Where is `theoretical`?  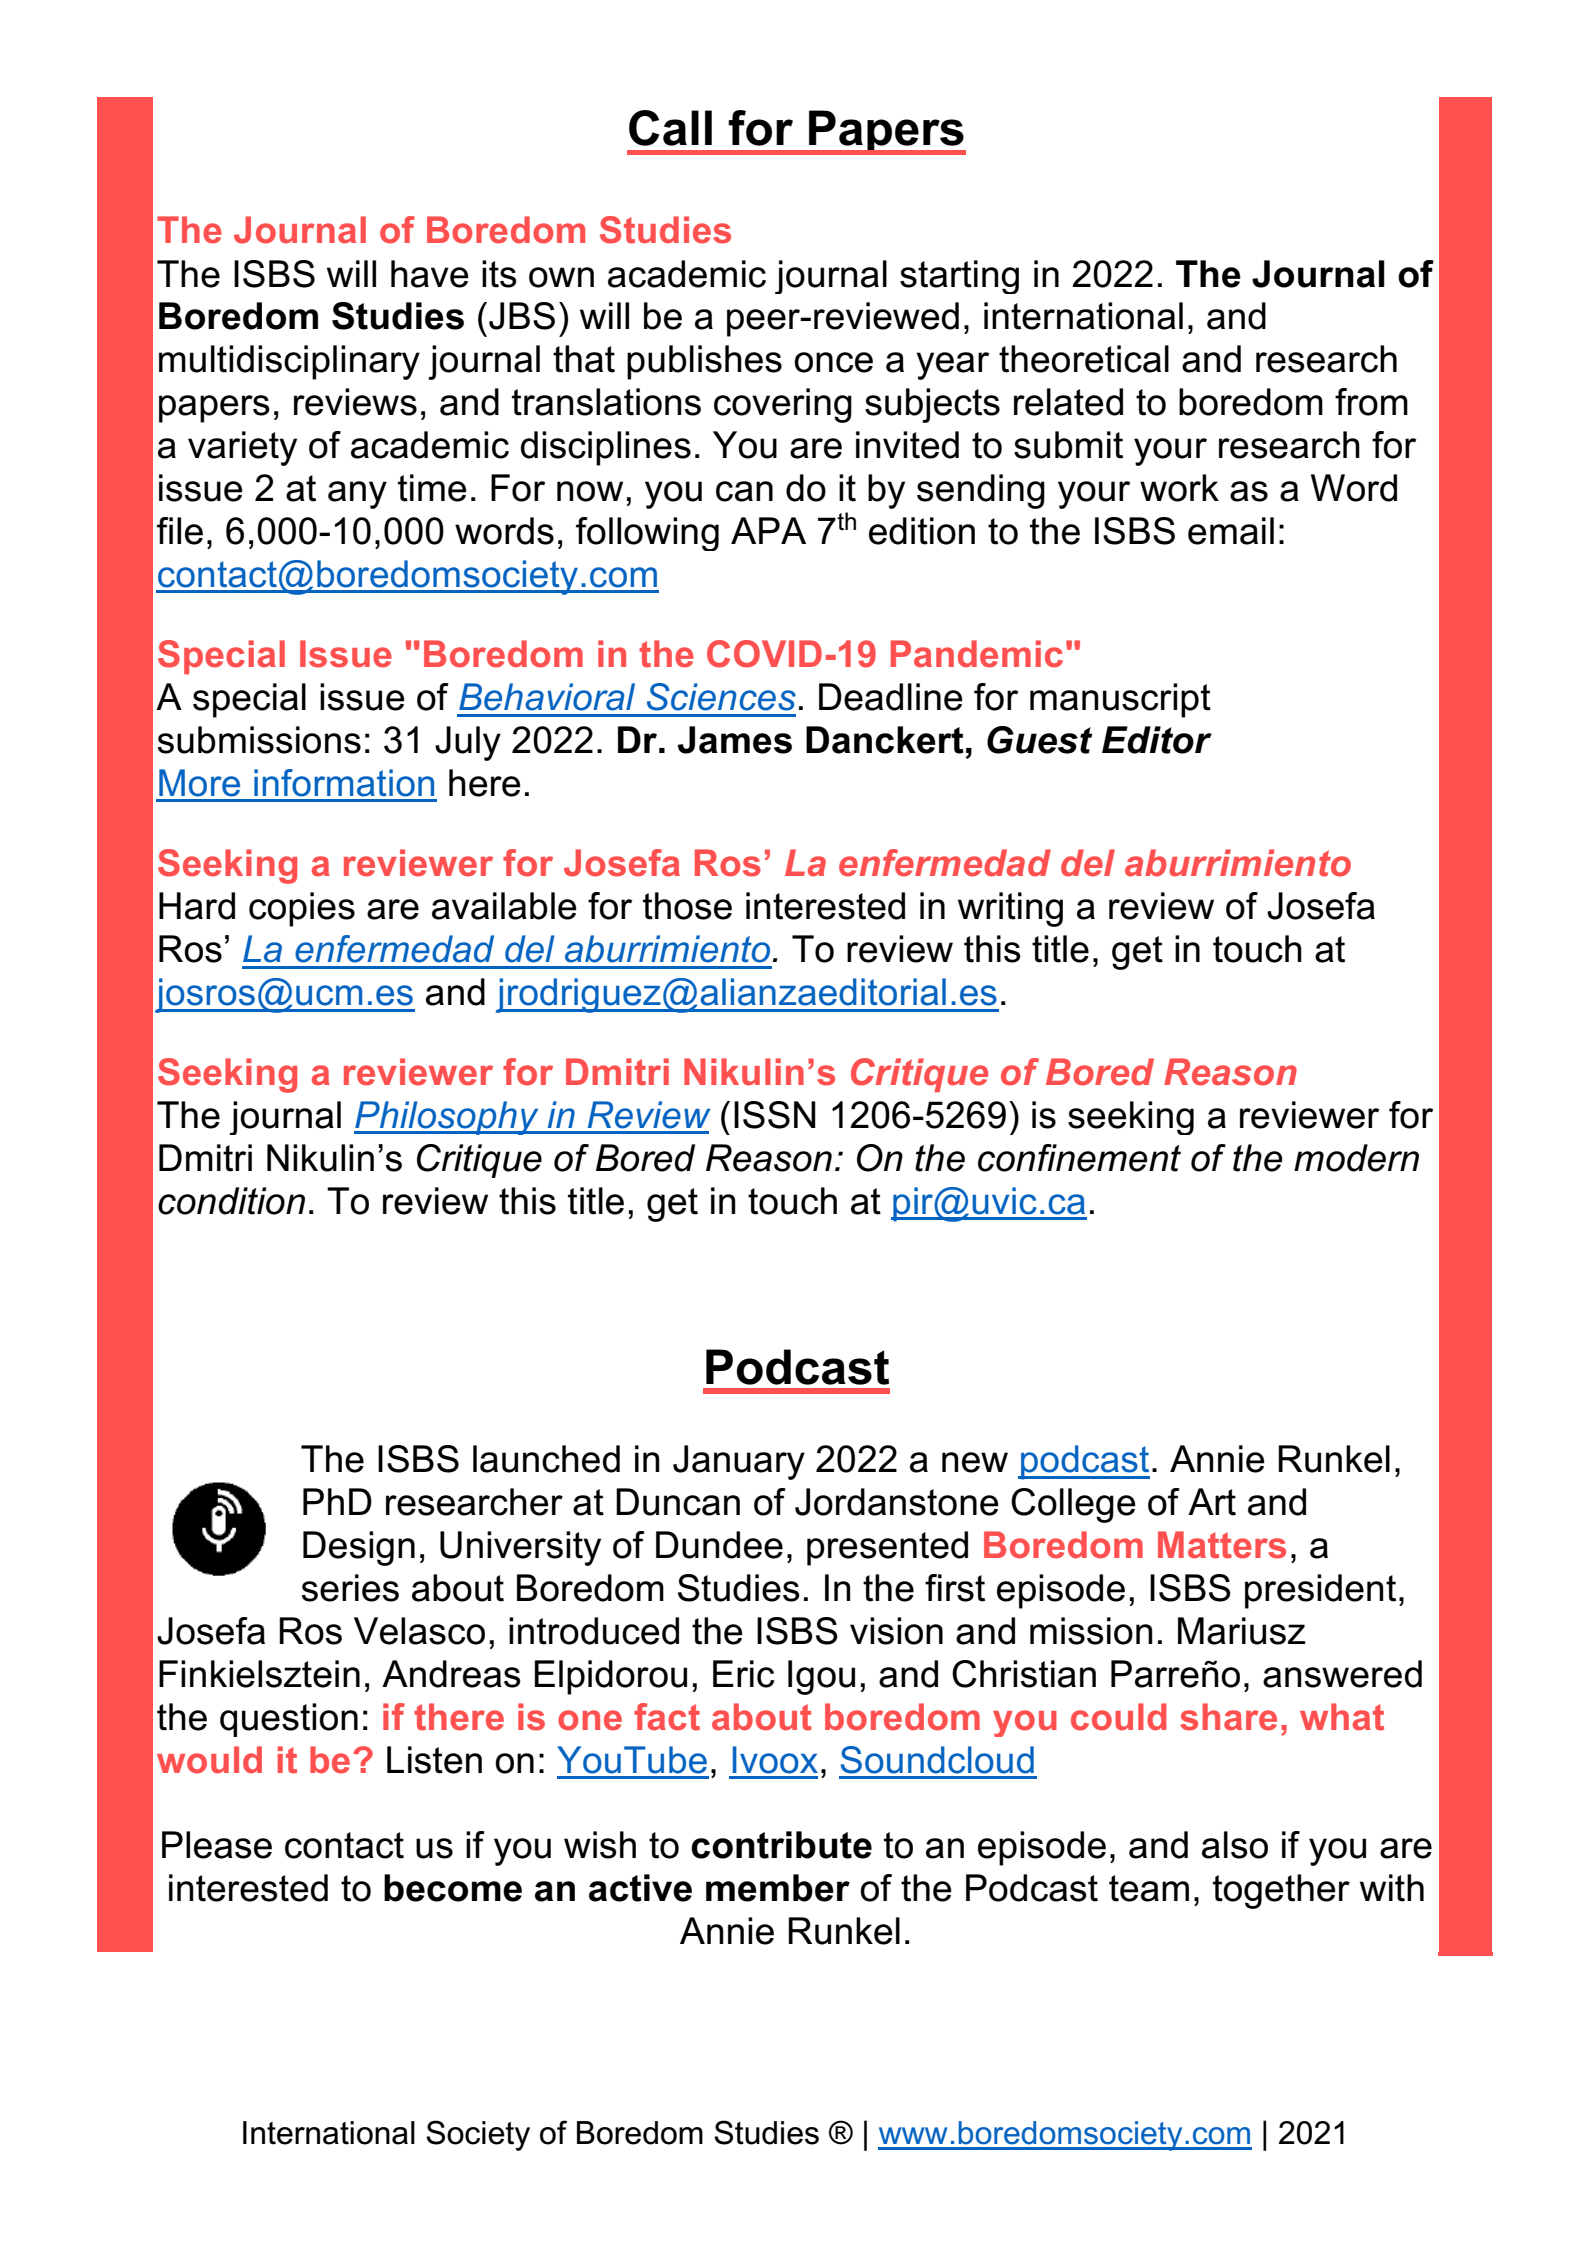 theoretical is located at coordinates (1084, 359).
